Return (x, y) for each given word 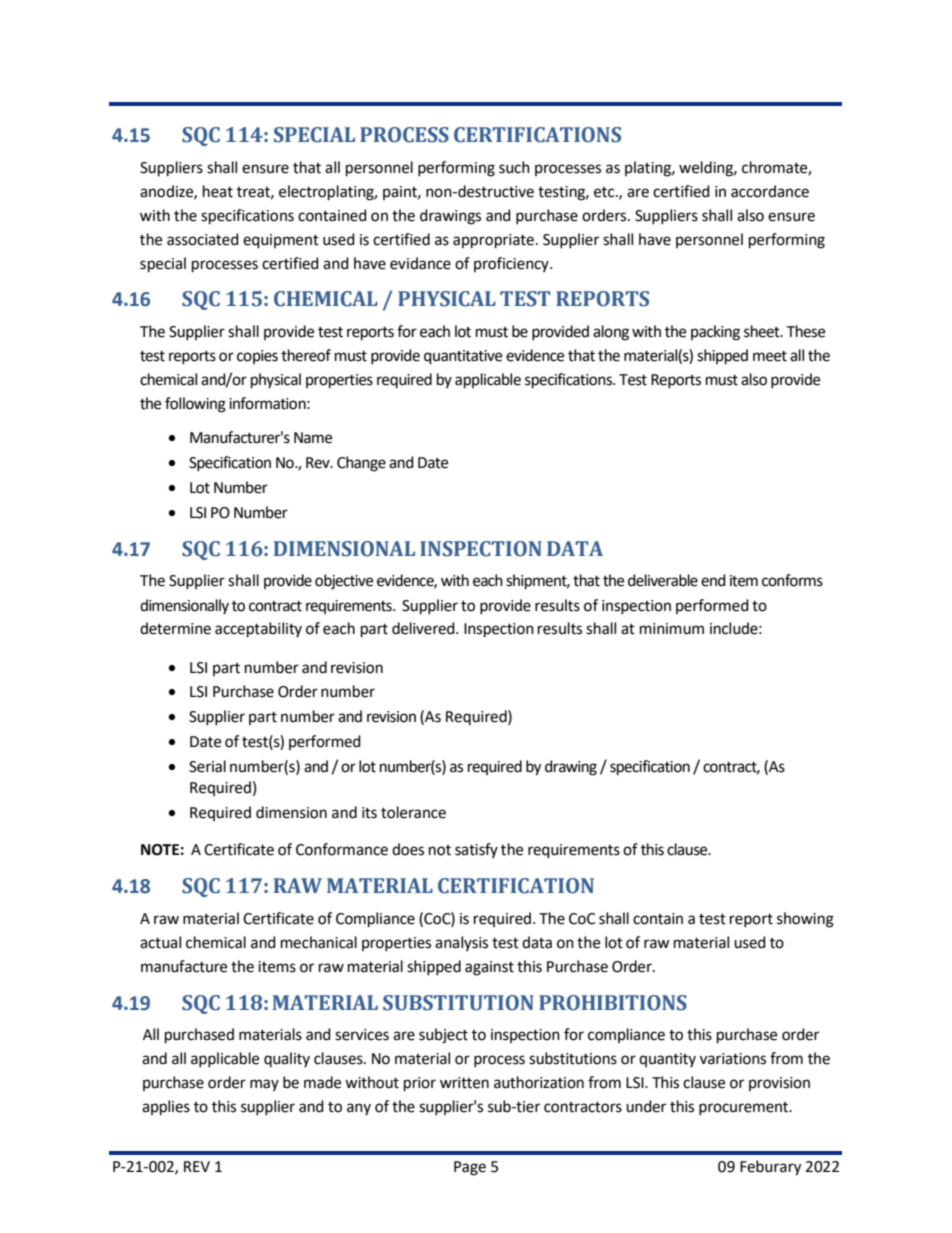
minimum (672, 629)
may (264, 1085)
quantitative (463, 357)
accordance (770, 191)
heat (218, 191)
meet (770, 356)
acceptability (258, 630)
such (514, 167)
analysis (461, 943)
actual (160, 942)
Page (470, 1168)
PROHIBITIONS (613, 1003)
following (195, 405)
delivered (424, 628)
